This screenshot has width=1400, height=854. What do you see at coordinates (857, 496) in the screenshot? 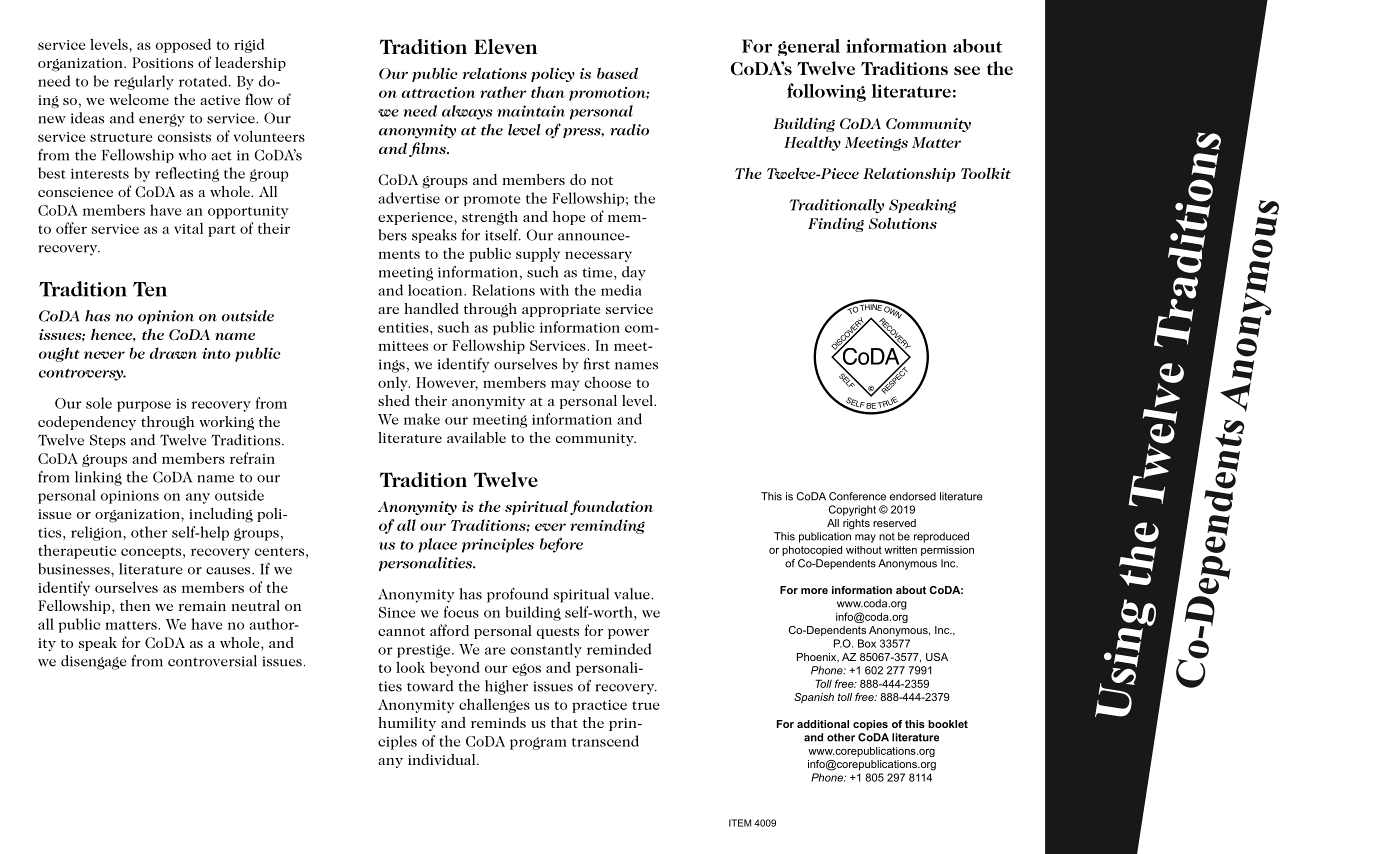
I see `Conference` at bounding box center [857, 496].
